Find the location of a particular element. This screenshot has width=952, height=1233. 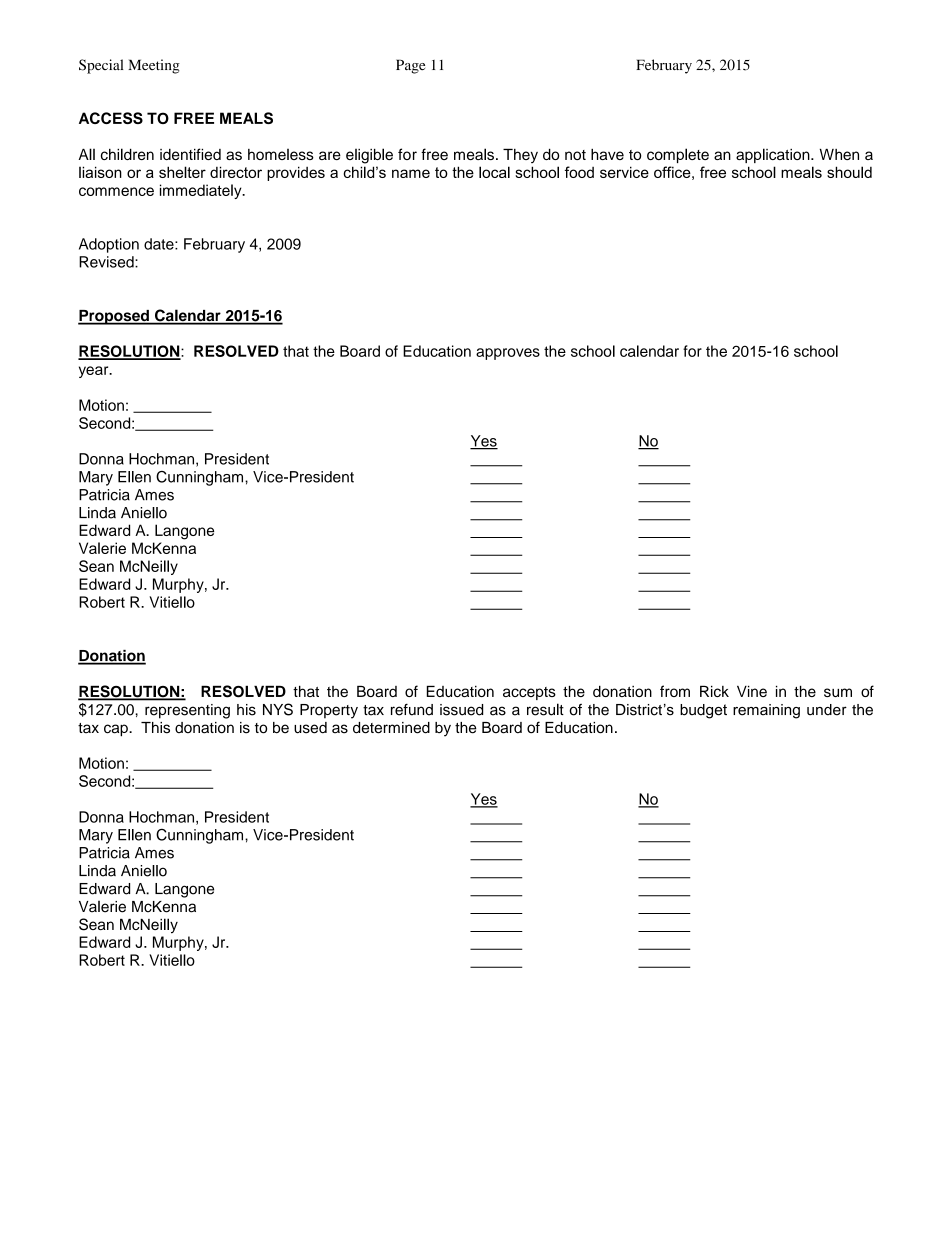

Page is located at coordinates (410, 66).
